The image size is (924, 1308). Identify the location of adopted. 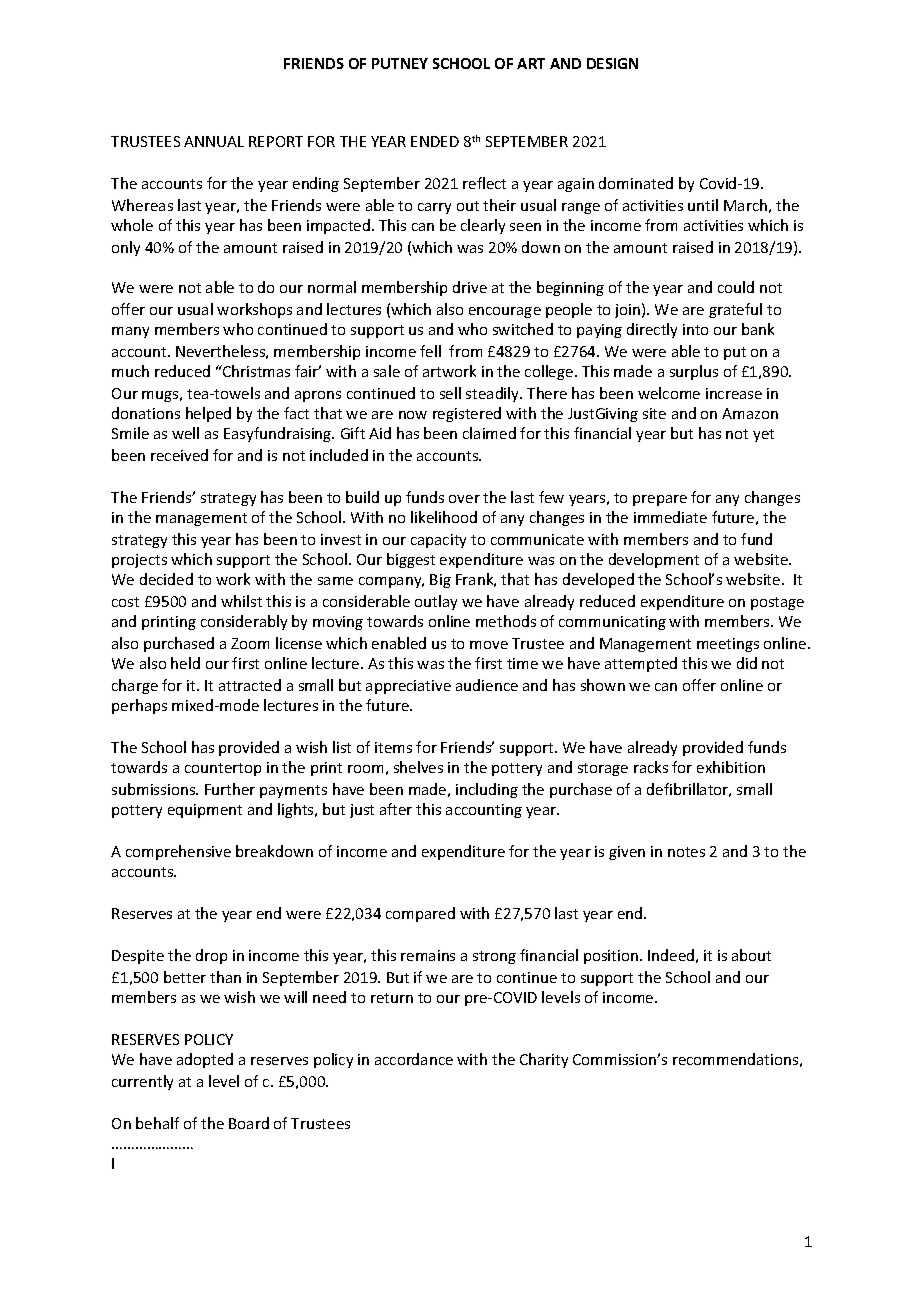
(205, 1060).
